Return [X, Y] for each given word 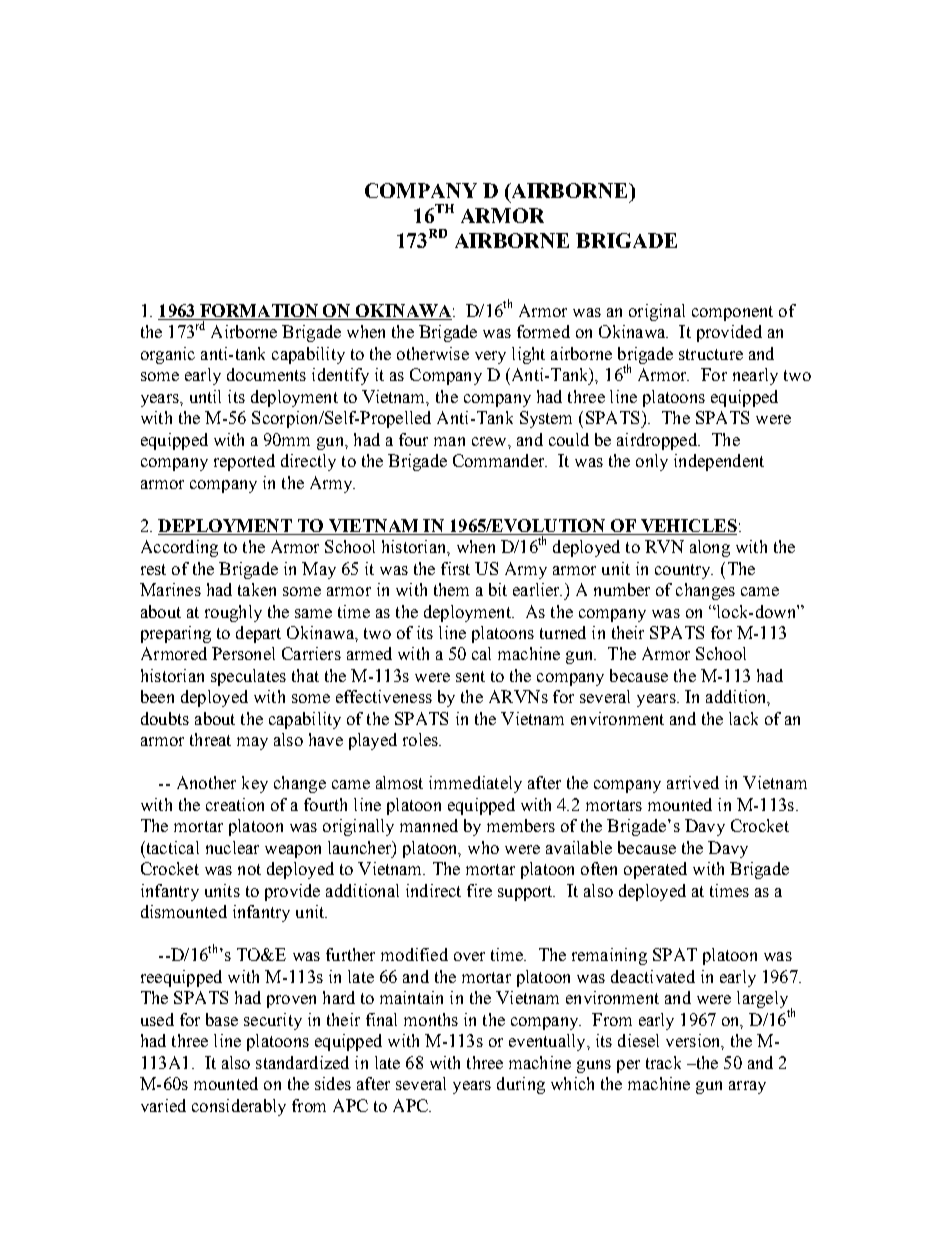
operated [655, 870]
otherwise [433, 353]
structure [711, 354]
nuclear [232, 847]
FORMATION [259, 310]
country [684, 571]
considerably [239, 1107]
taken [257, 589]
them [451, 589]
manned [429, 825]
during [521, 1085]
